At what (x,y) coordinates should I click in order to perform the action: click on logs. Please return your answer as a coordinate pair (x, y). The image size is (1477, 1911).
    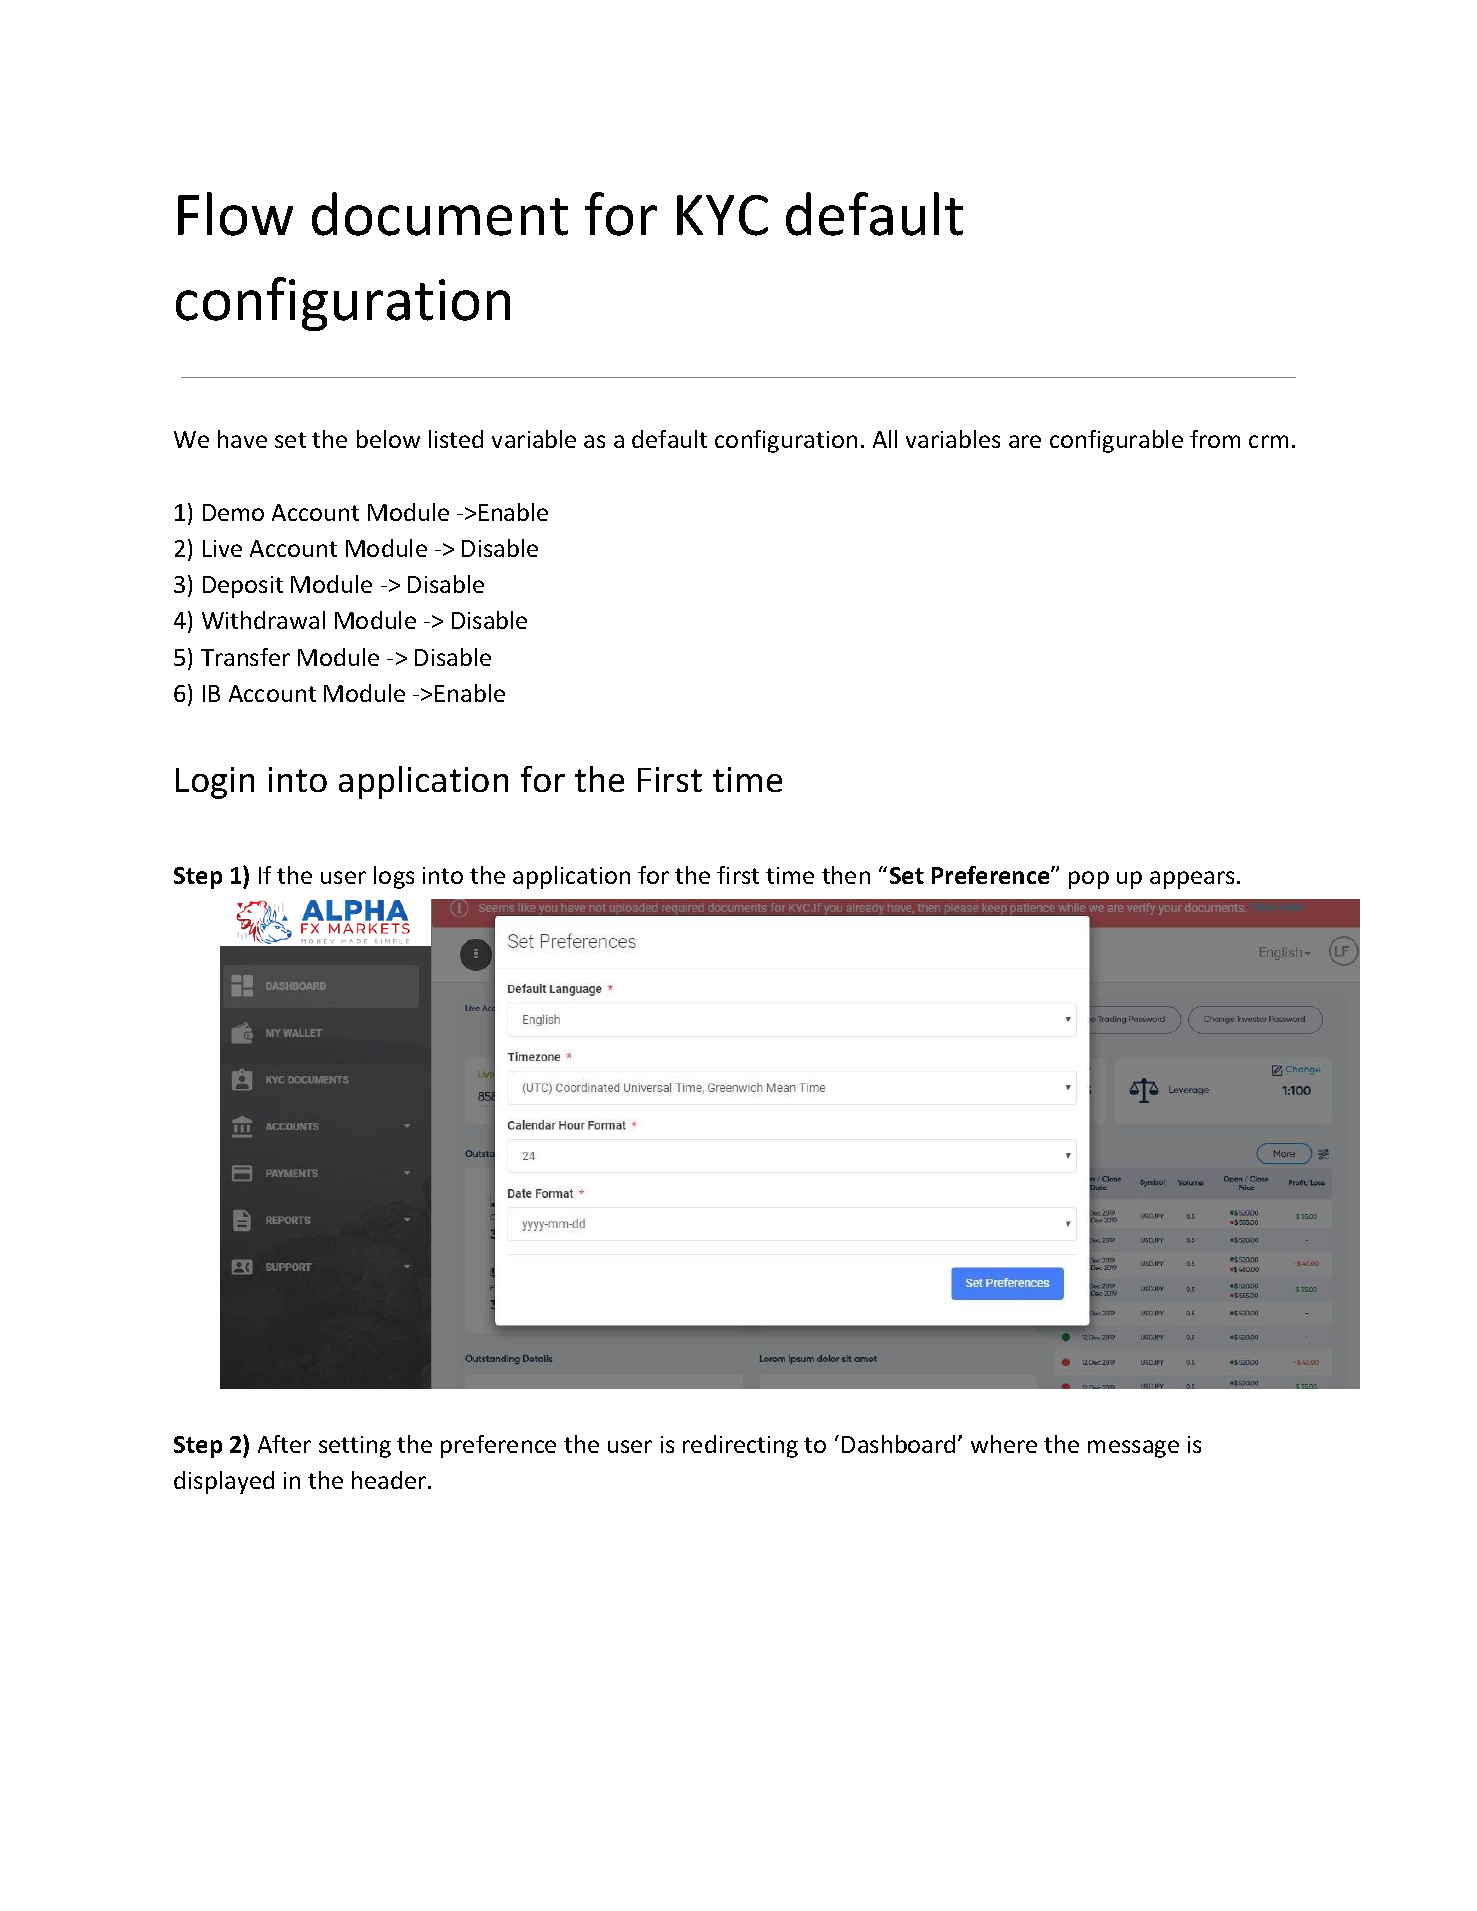
    Looking at the image, I should click on (394, 877).
